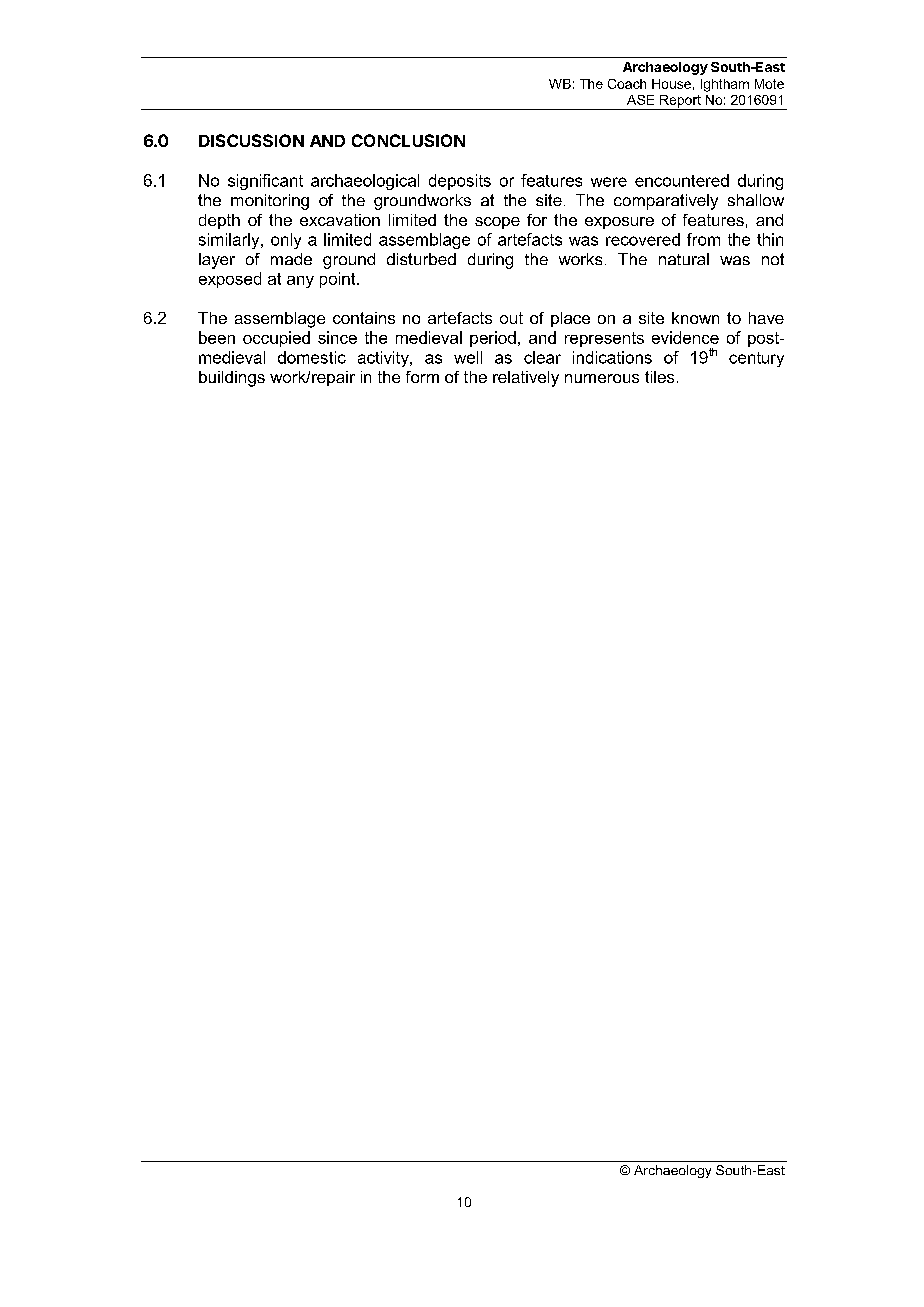 This document has height=1307, width=924. Describe the element at coordinates (659, 377) in the document. I see `tiles` at that location.
